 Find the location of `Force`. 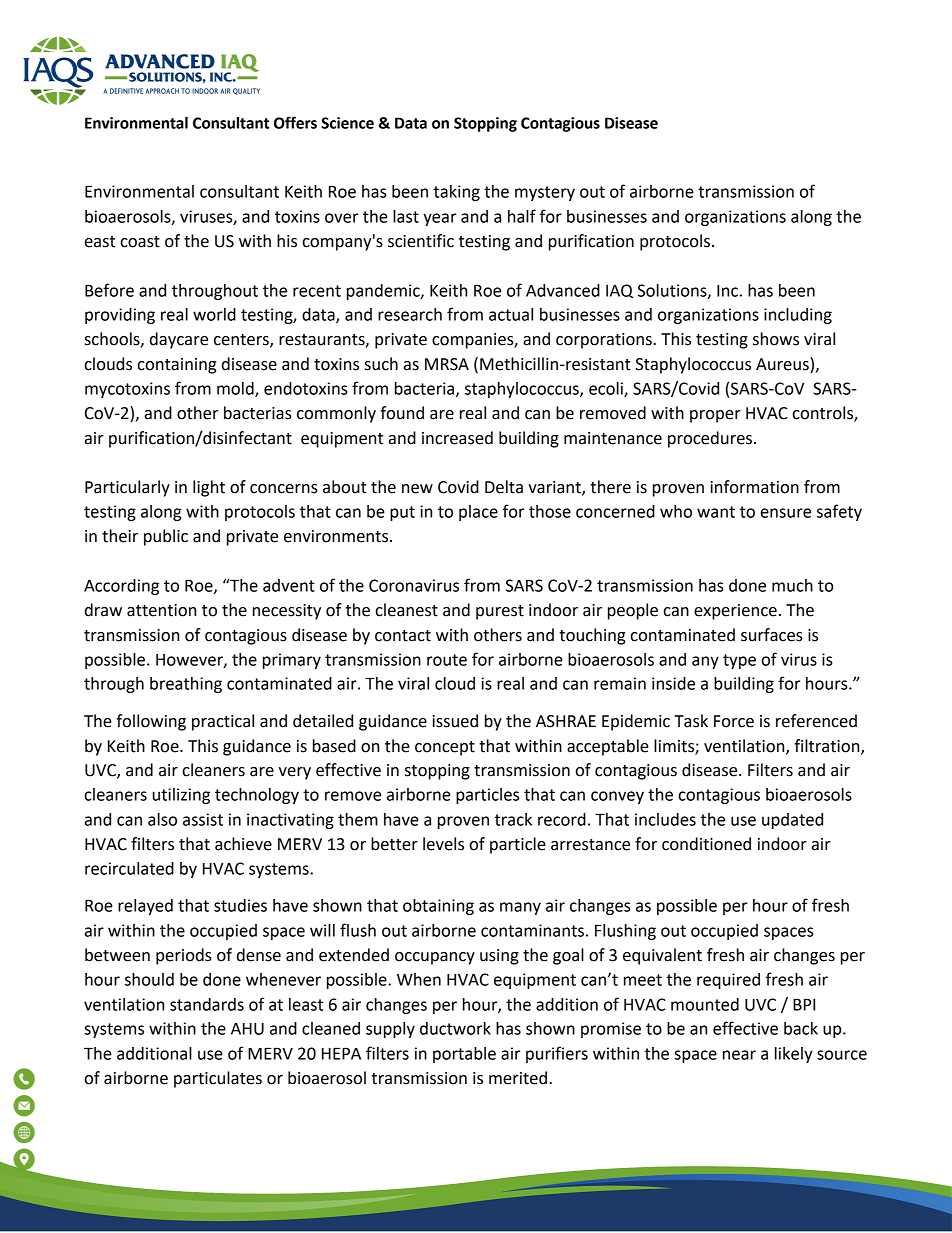

Force is located at coordinates (734, 721).
